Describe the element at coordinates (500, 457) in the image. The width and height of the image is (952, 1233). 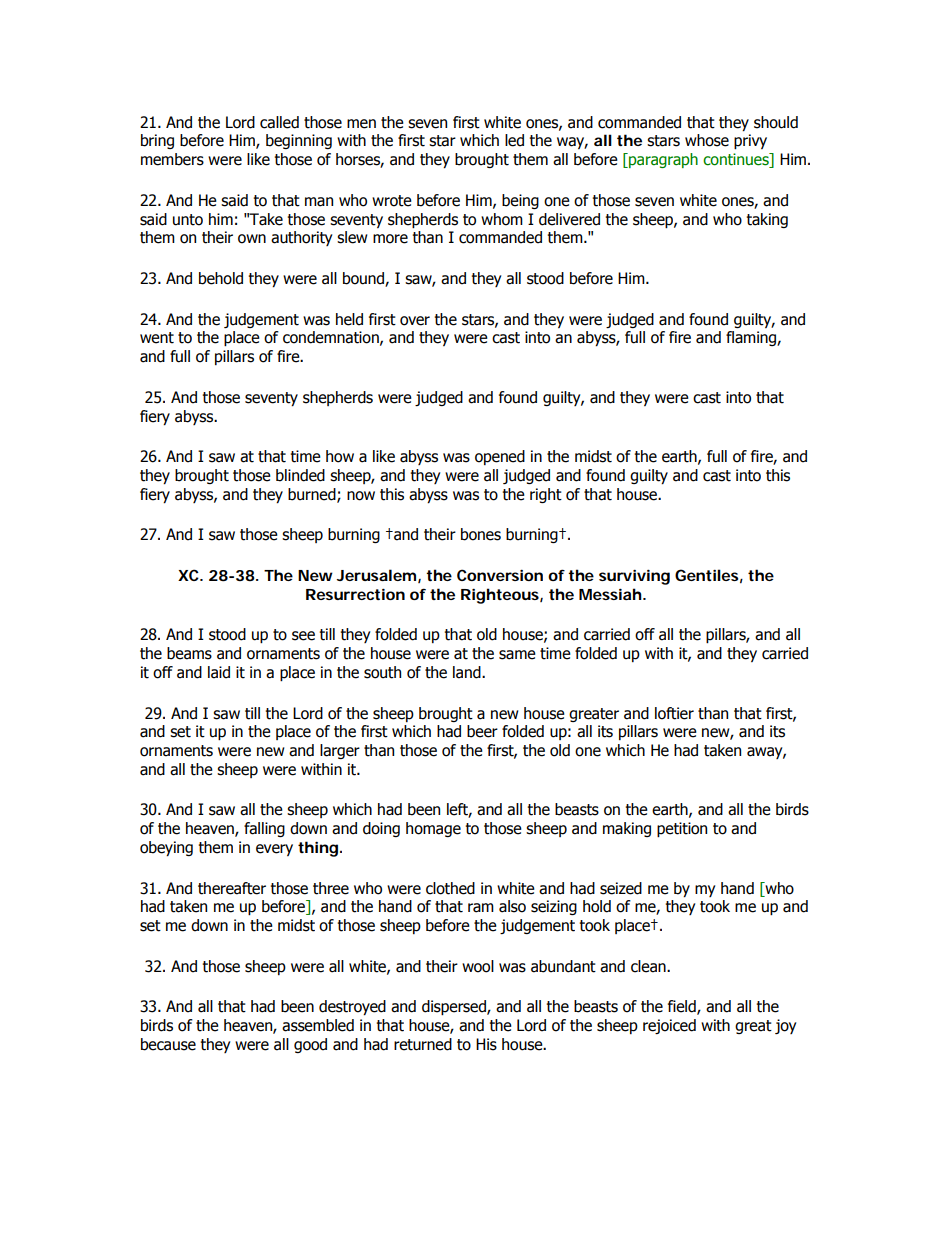
I see `opened` at that location.
